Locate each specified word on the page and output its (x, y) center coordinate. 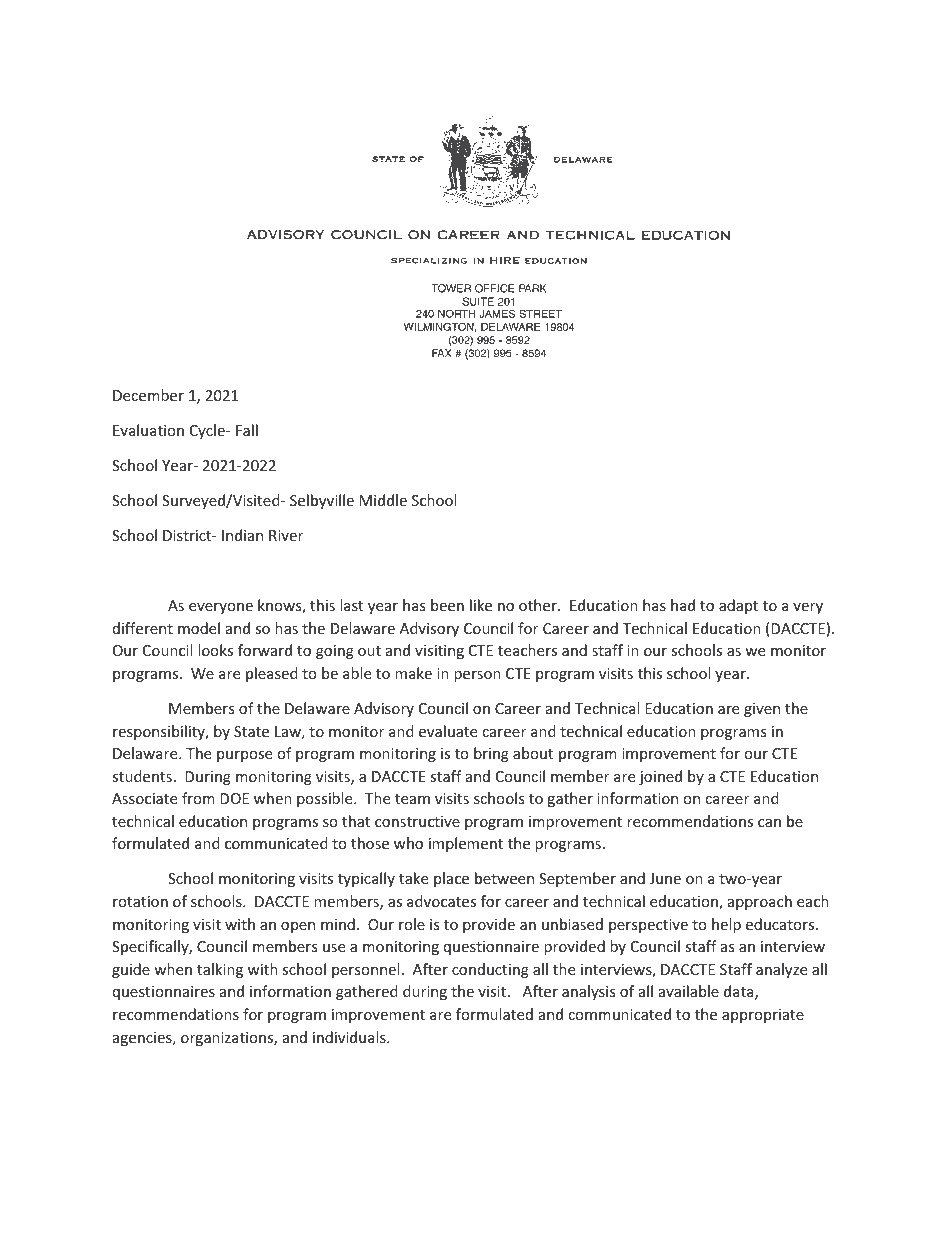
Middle (383, 500)
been (447, 605)
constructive (417, 821)
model (199, 628)
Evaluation (148, 430)
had (683, 605)
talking (220, 970)
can (769, 823)
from (198, 798)
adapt (738, 606)
